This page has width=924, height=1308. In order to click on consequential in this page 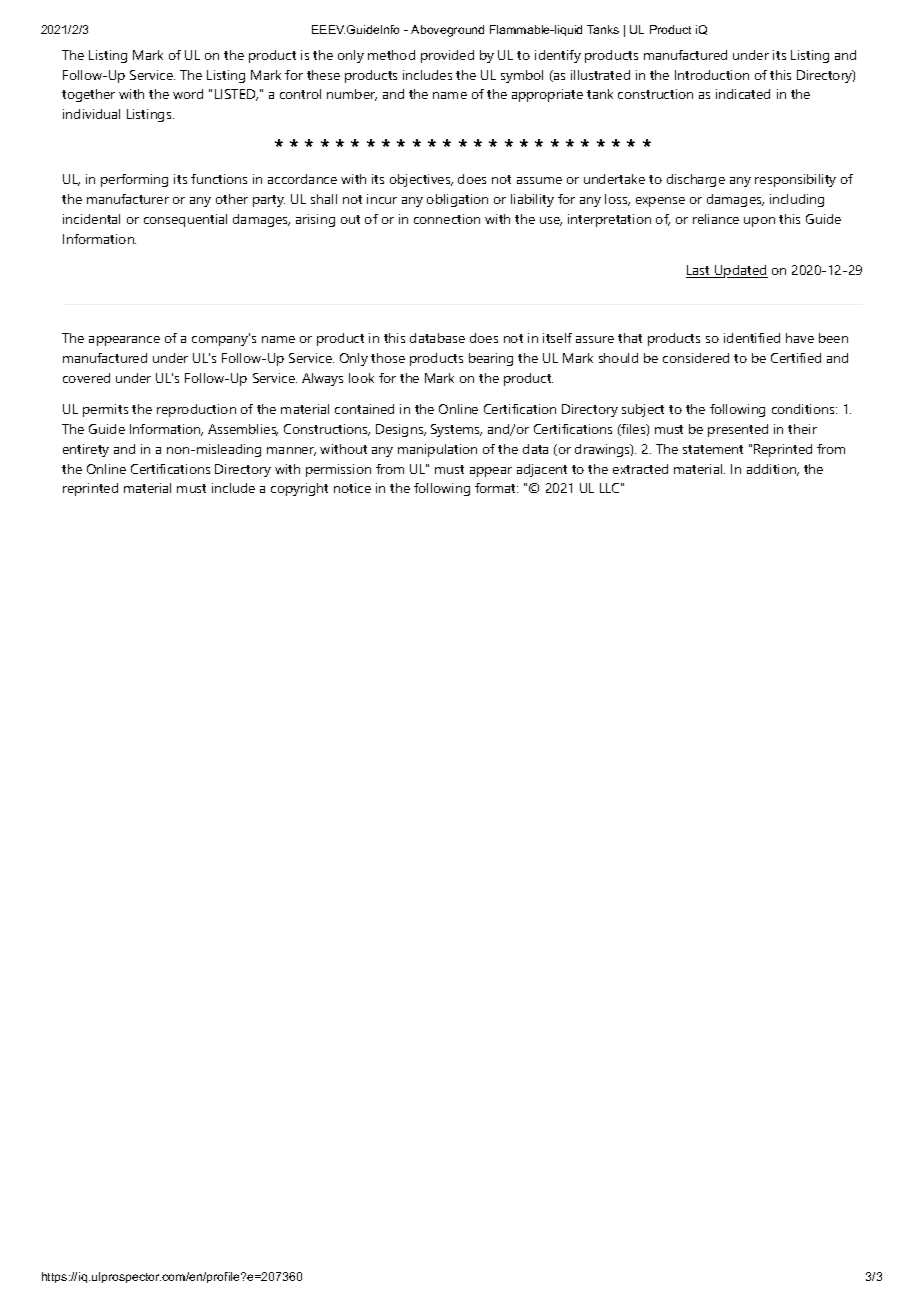, I will do `click(185, 220)`.
